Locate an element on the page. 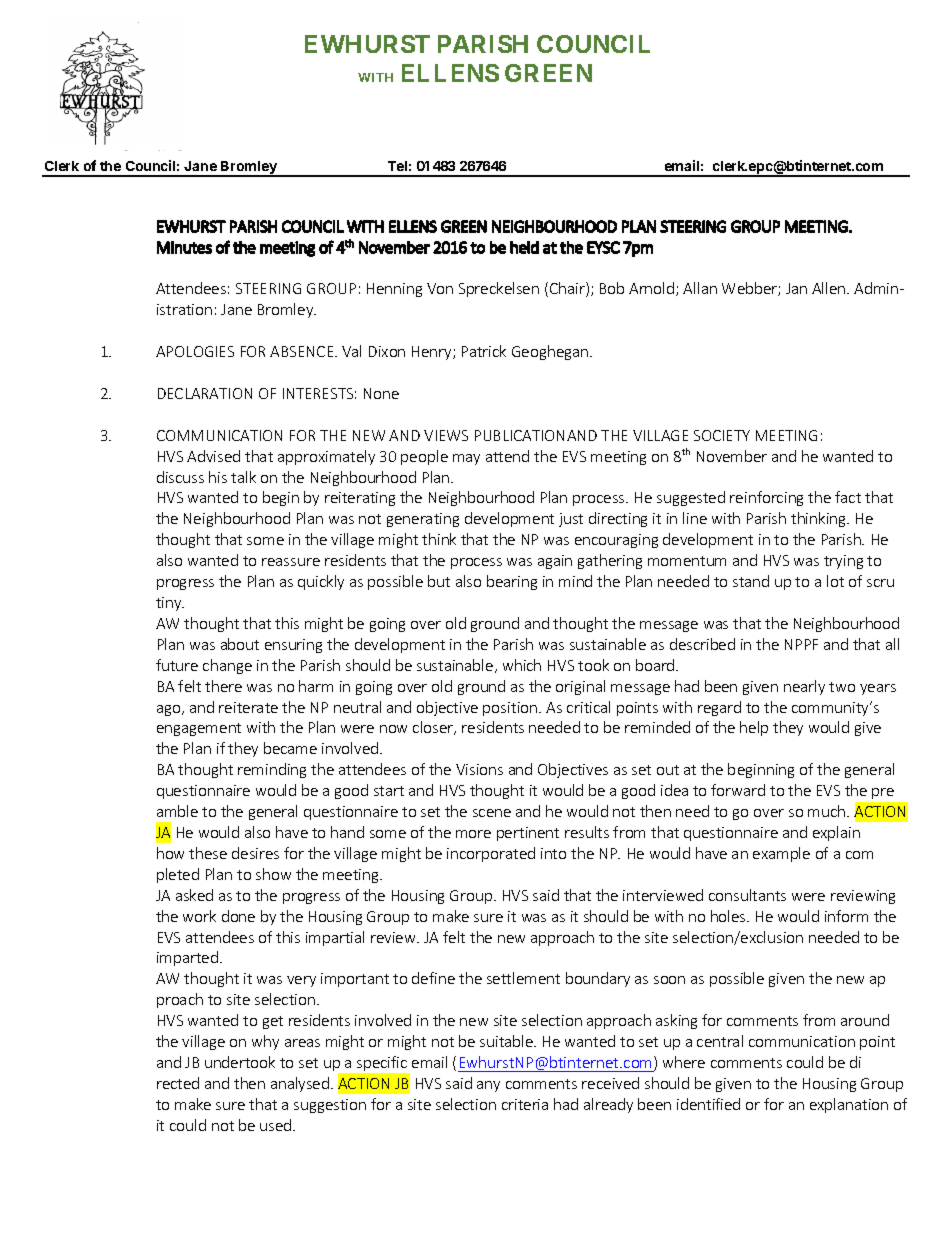 This page has width=952, height=1233. again is located at coordinates (555, 562).
